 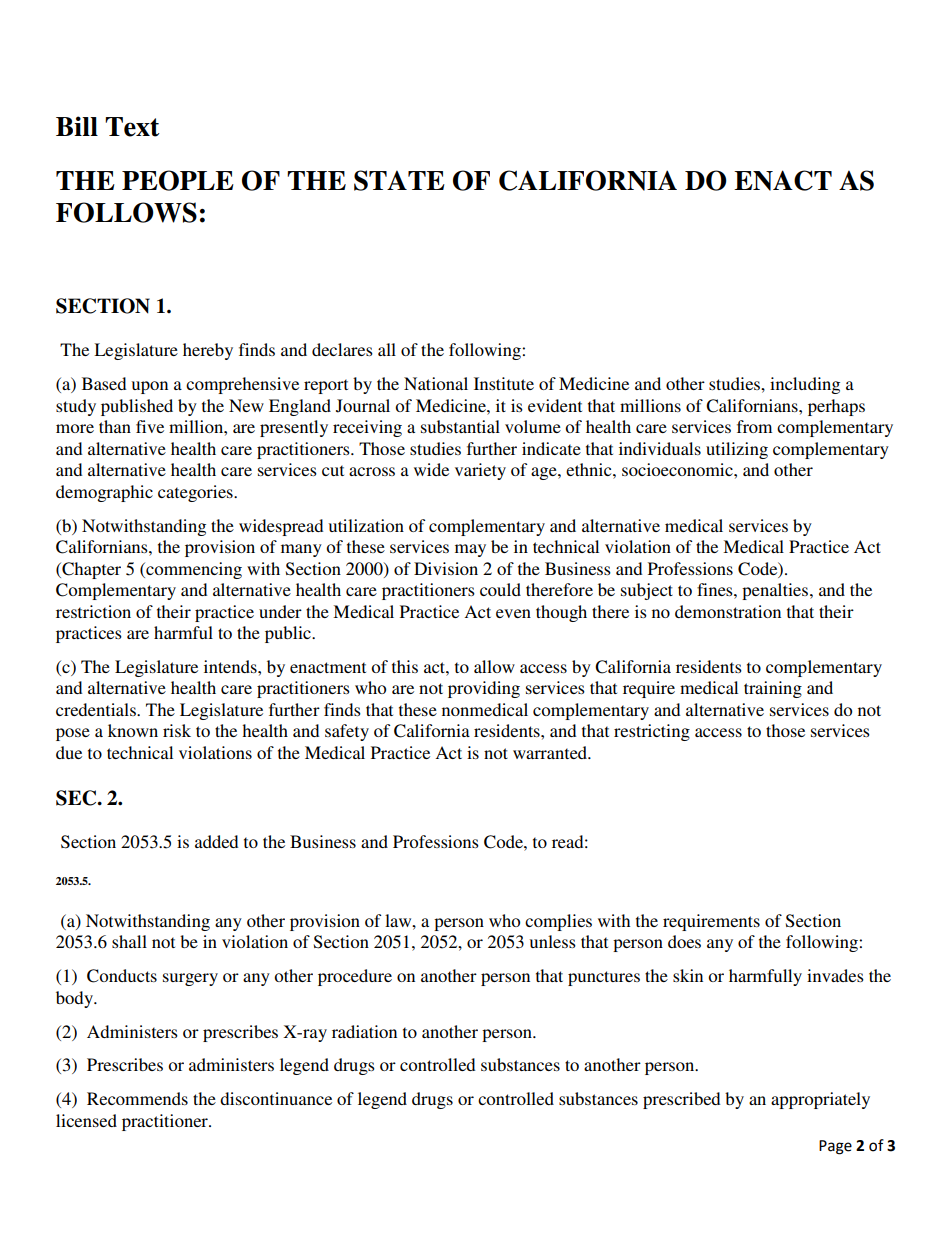 I want to click on demonstration, so click(x=728, y=611).
